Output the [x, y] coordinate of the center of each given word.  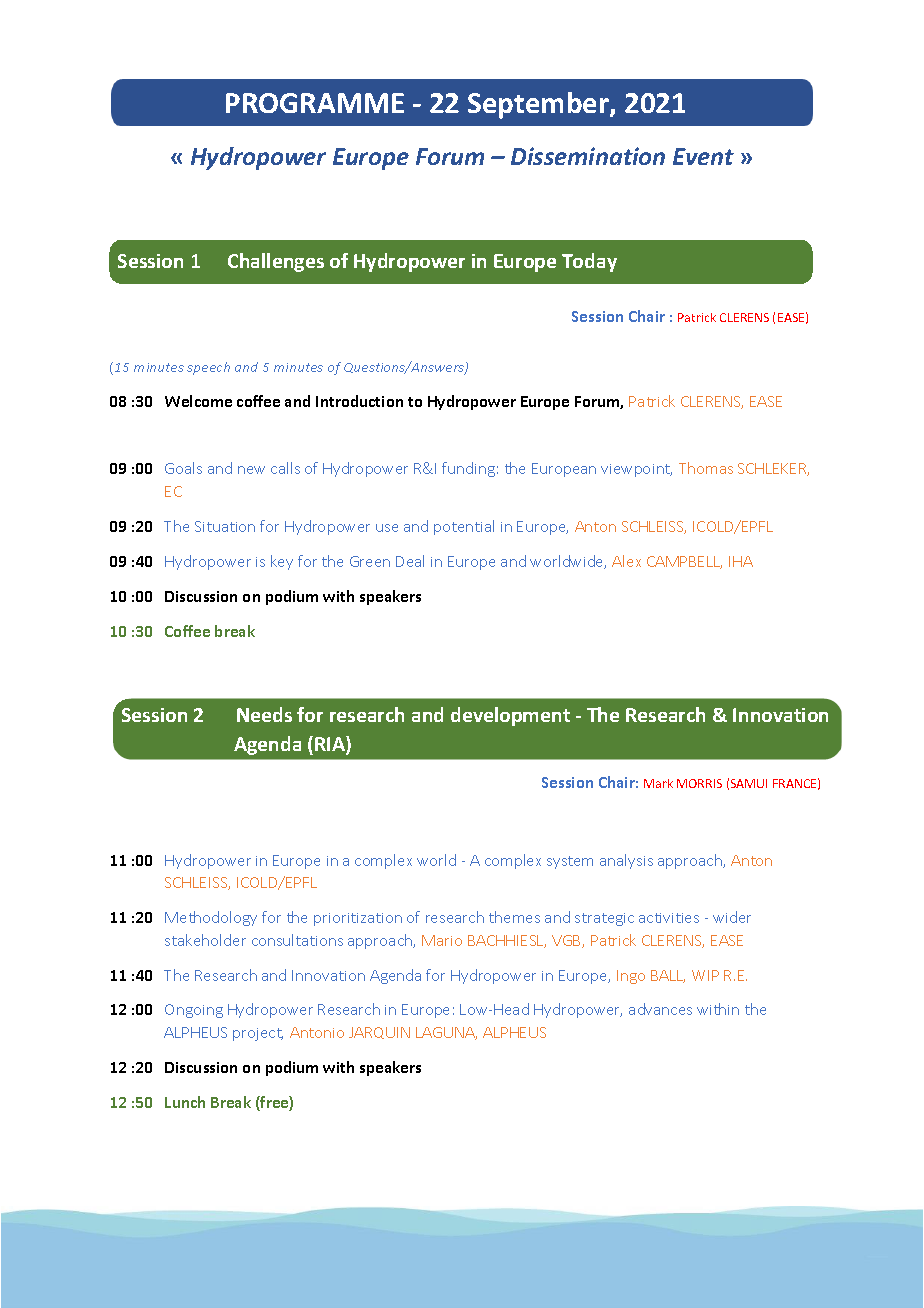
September [539, 105]
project [258, 1034]
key [282, 562]
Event [703, 156]
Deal [410, 561]
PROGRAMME [315, 103]
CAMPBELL [684, 562]
